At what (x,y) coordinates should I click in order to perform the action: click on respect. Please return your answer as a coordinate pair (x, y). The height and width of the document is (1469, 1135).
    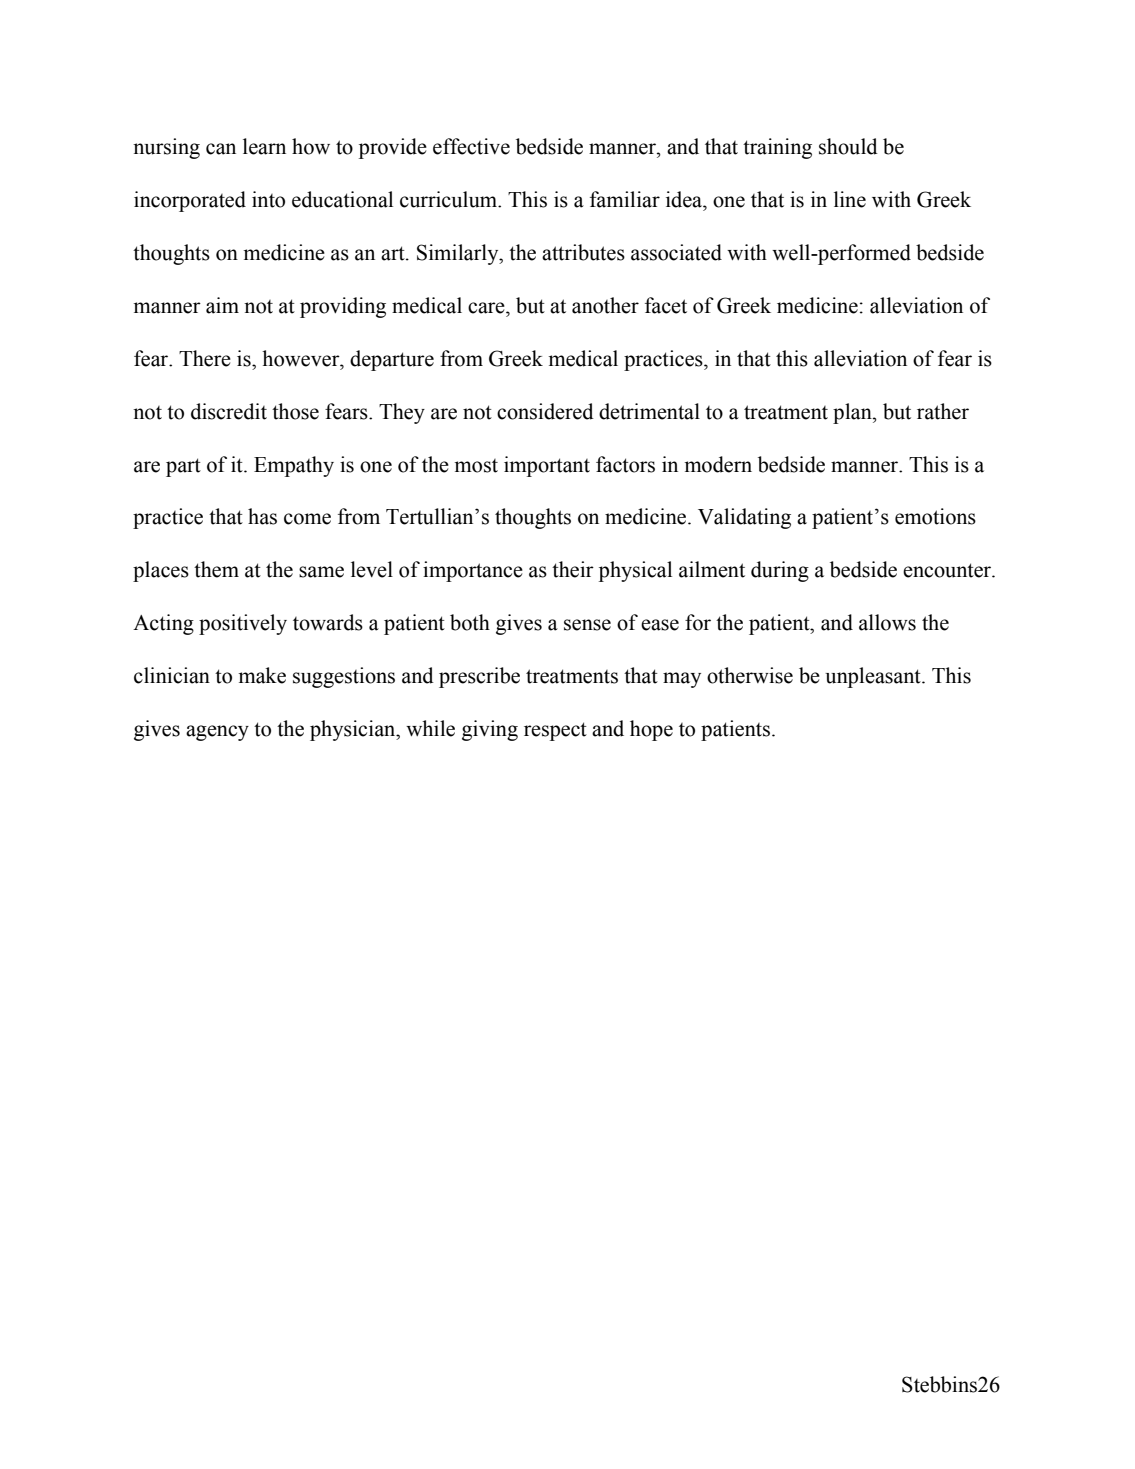
    Looking at the image, I should click on (555, 731).
